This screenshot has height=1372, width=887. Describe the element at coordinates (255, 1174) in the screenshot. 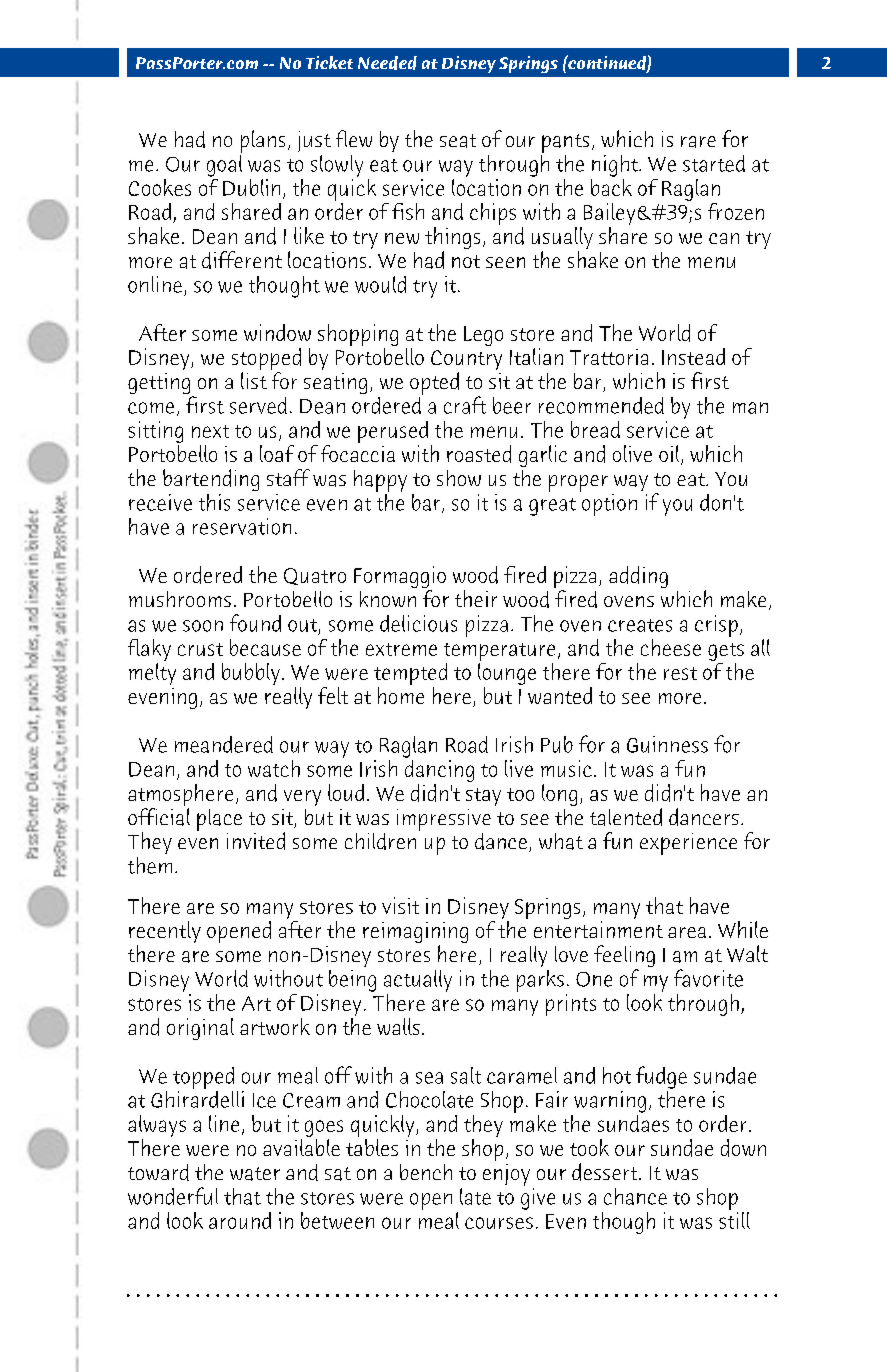

I see `water` at that location.
